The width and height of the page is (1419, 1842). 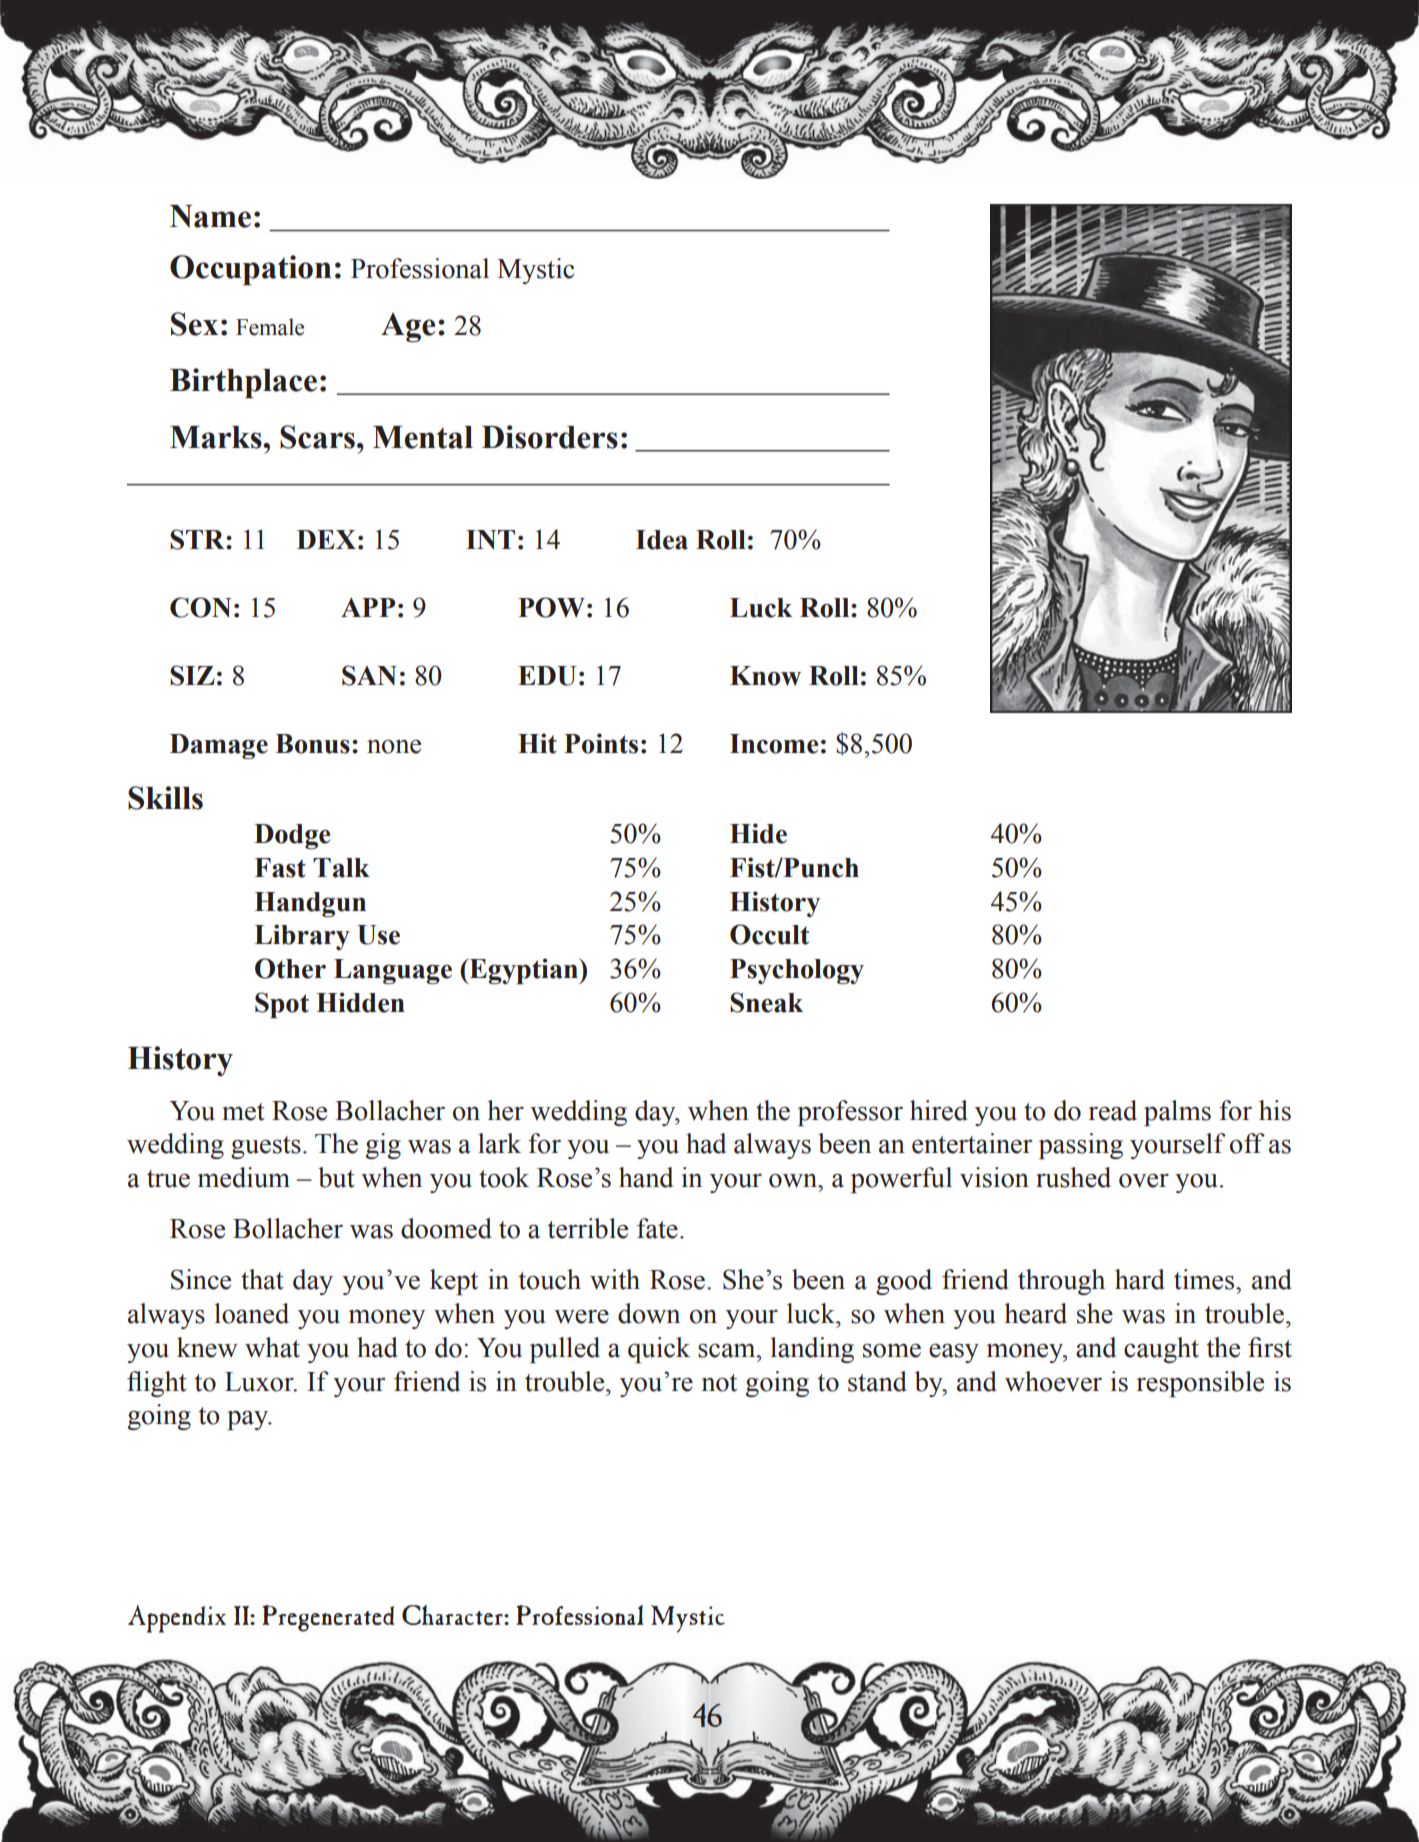 I want to click on Occupation, so click(x=251, y=270).
